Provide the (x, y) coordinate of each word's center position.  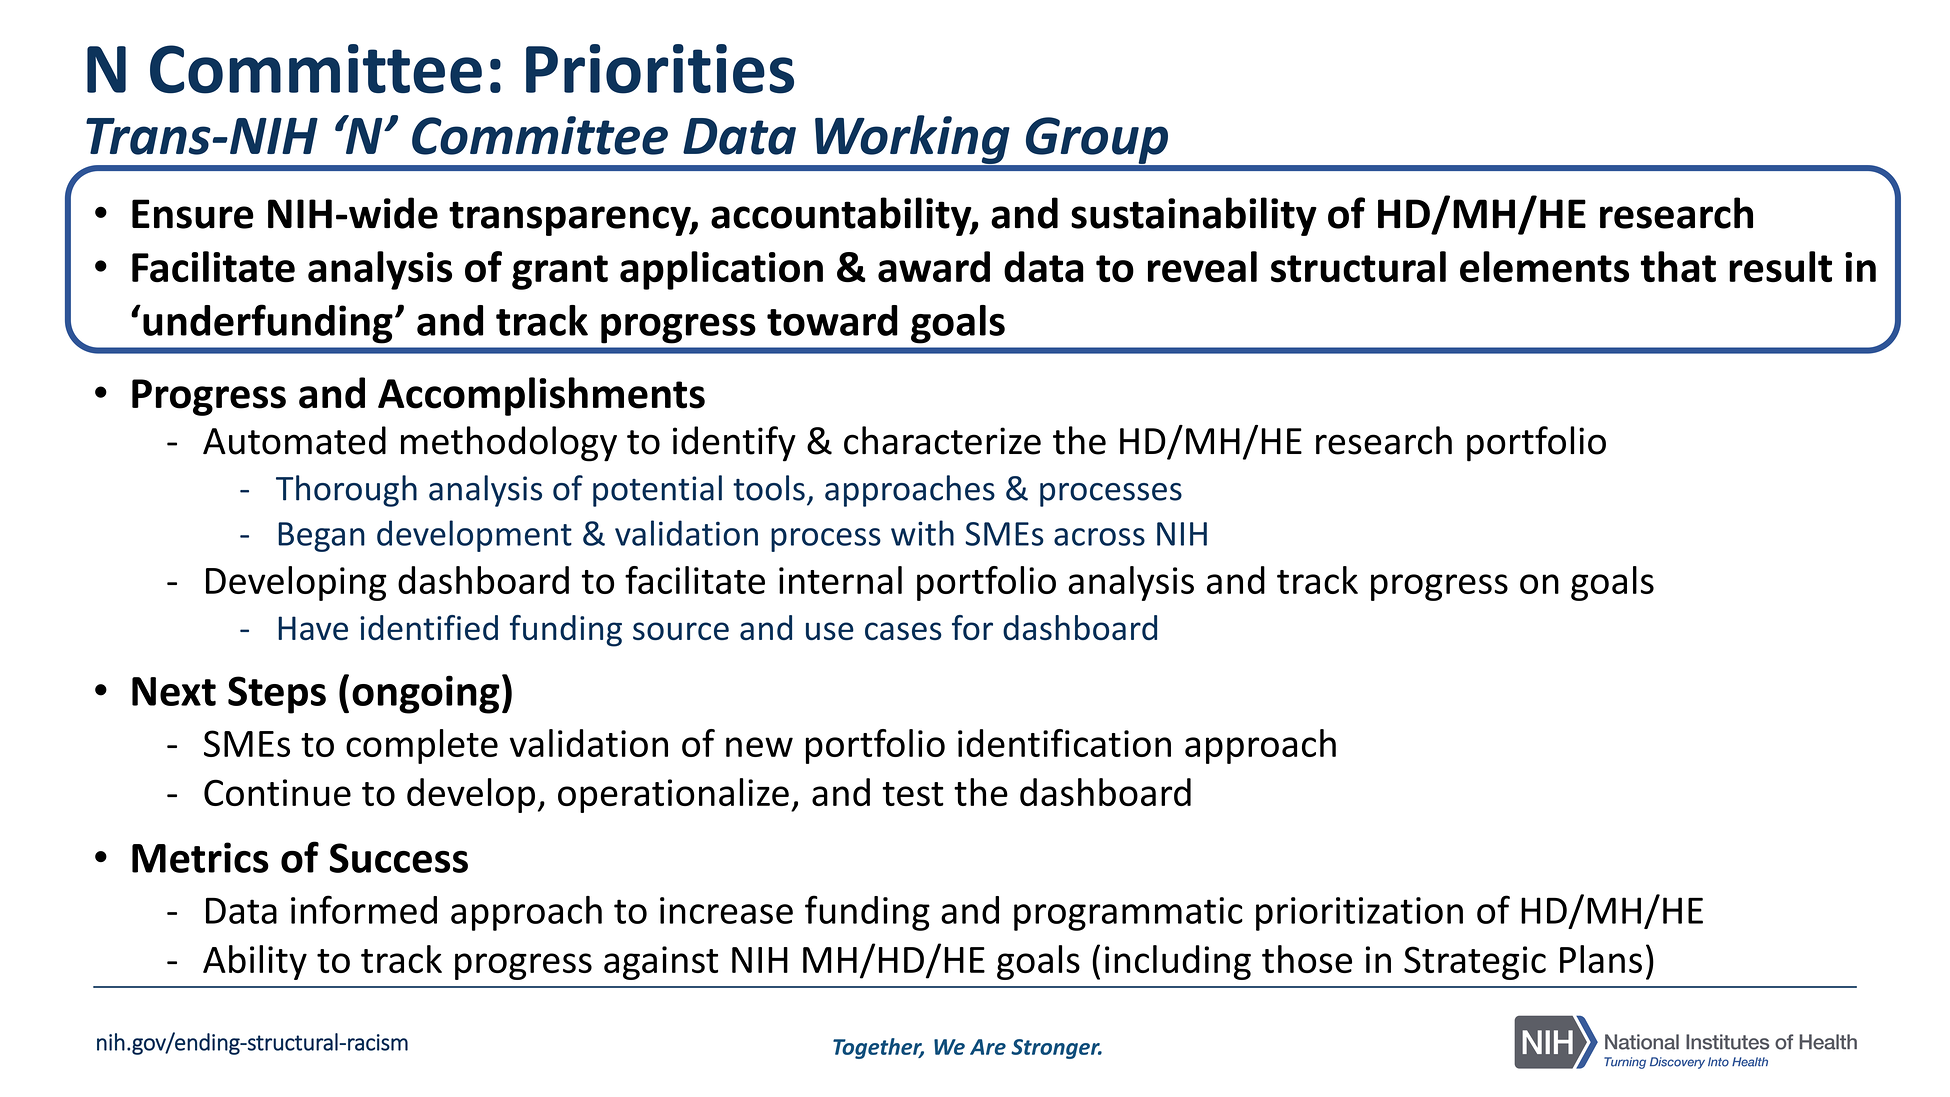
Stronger (1056, 1049)
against (661, 963)
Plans (1601, 959)
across (1099, 537)
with (922, 533)
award (934, 267)
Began (321, 537)
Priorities (660, 69)
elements (1544, 267)
